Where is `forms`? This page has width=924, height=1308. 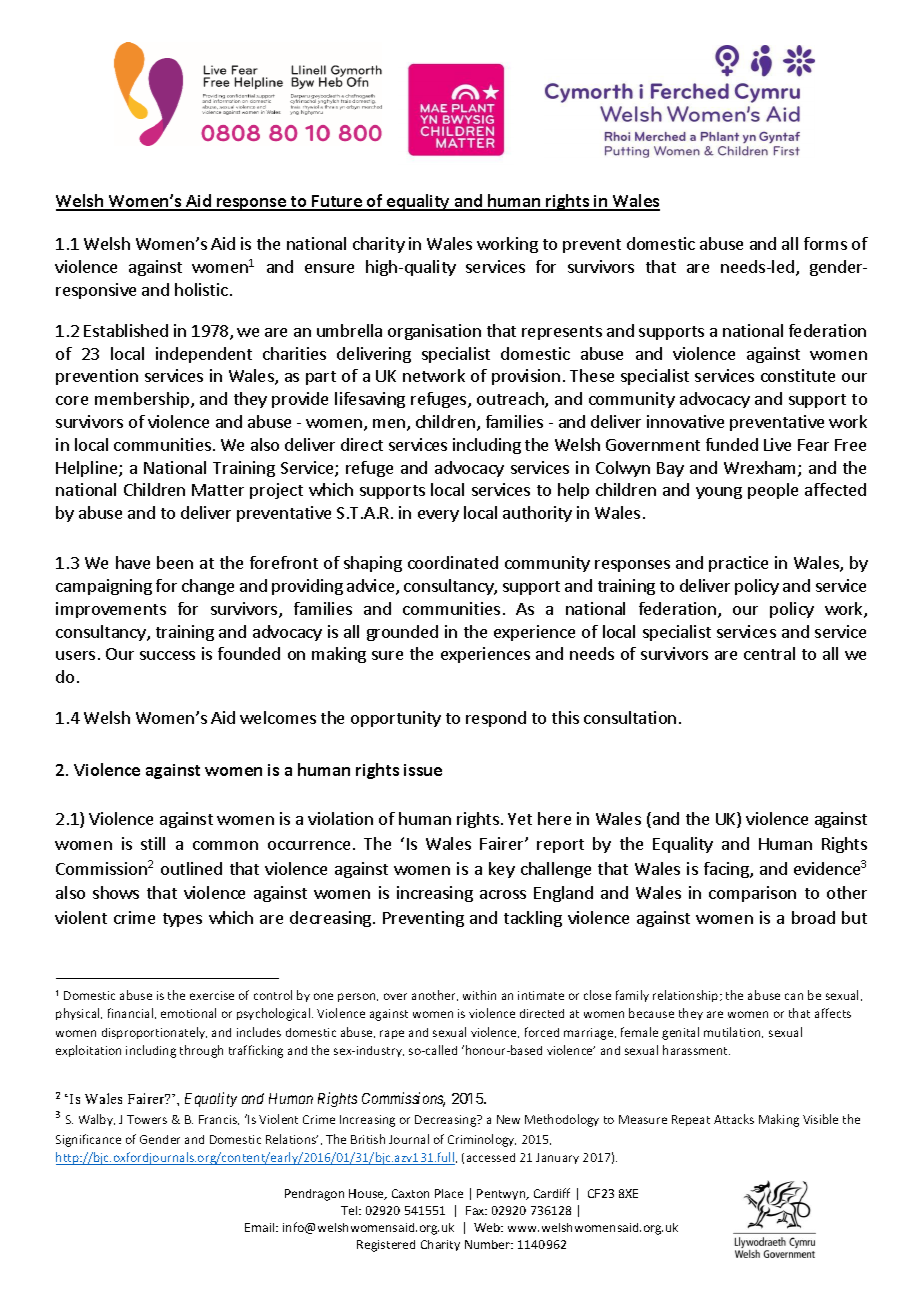
forms is located at coordinates (825, 243).
